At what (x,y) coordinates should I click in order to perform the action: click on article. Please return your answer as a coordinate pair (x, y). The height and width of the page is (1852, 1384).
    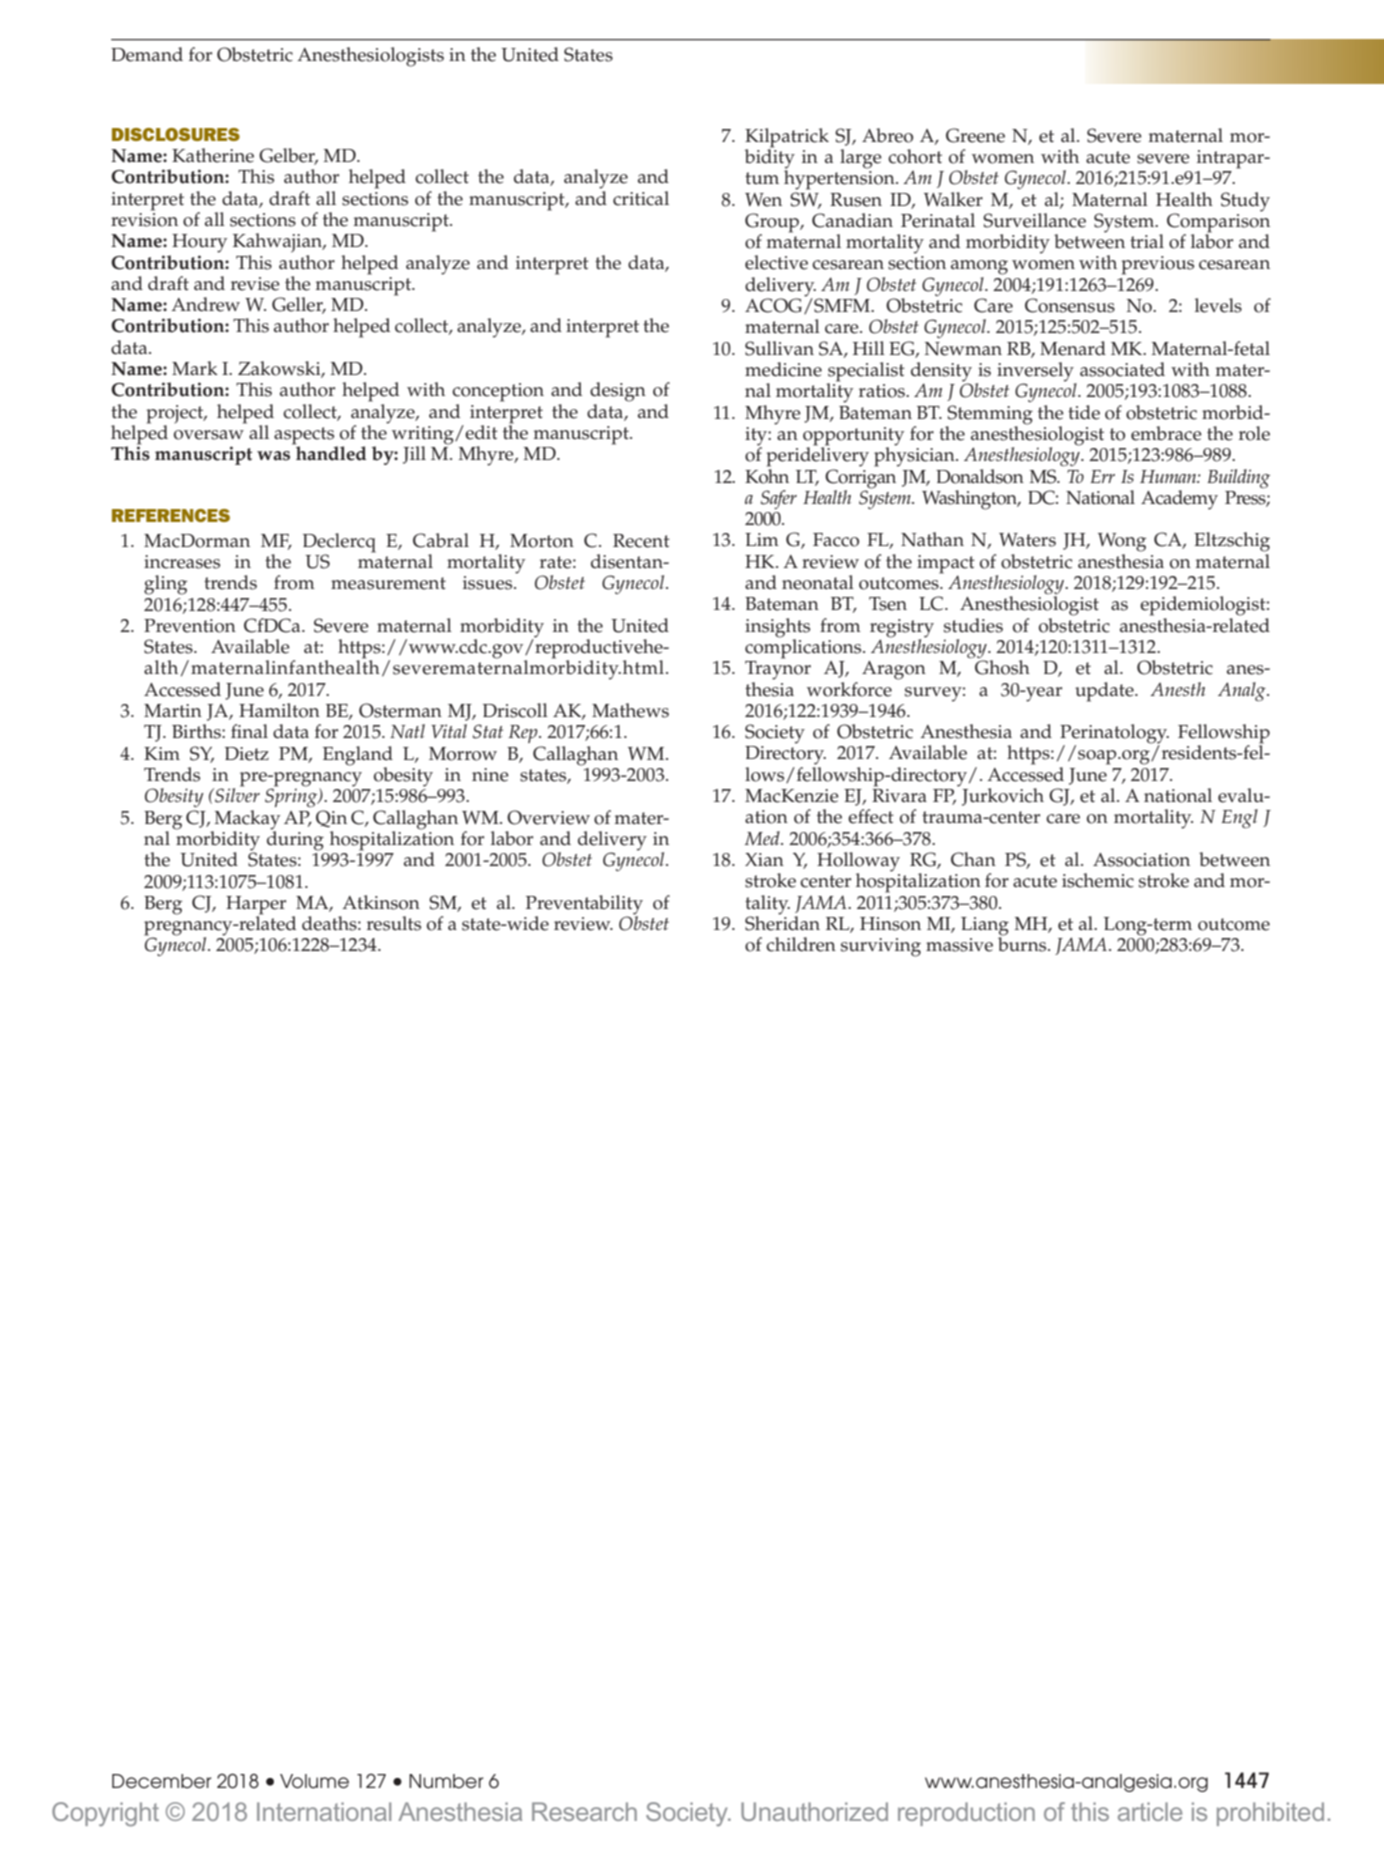
    Looking at the image, I should click on (1150, 1811).
